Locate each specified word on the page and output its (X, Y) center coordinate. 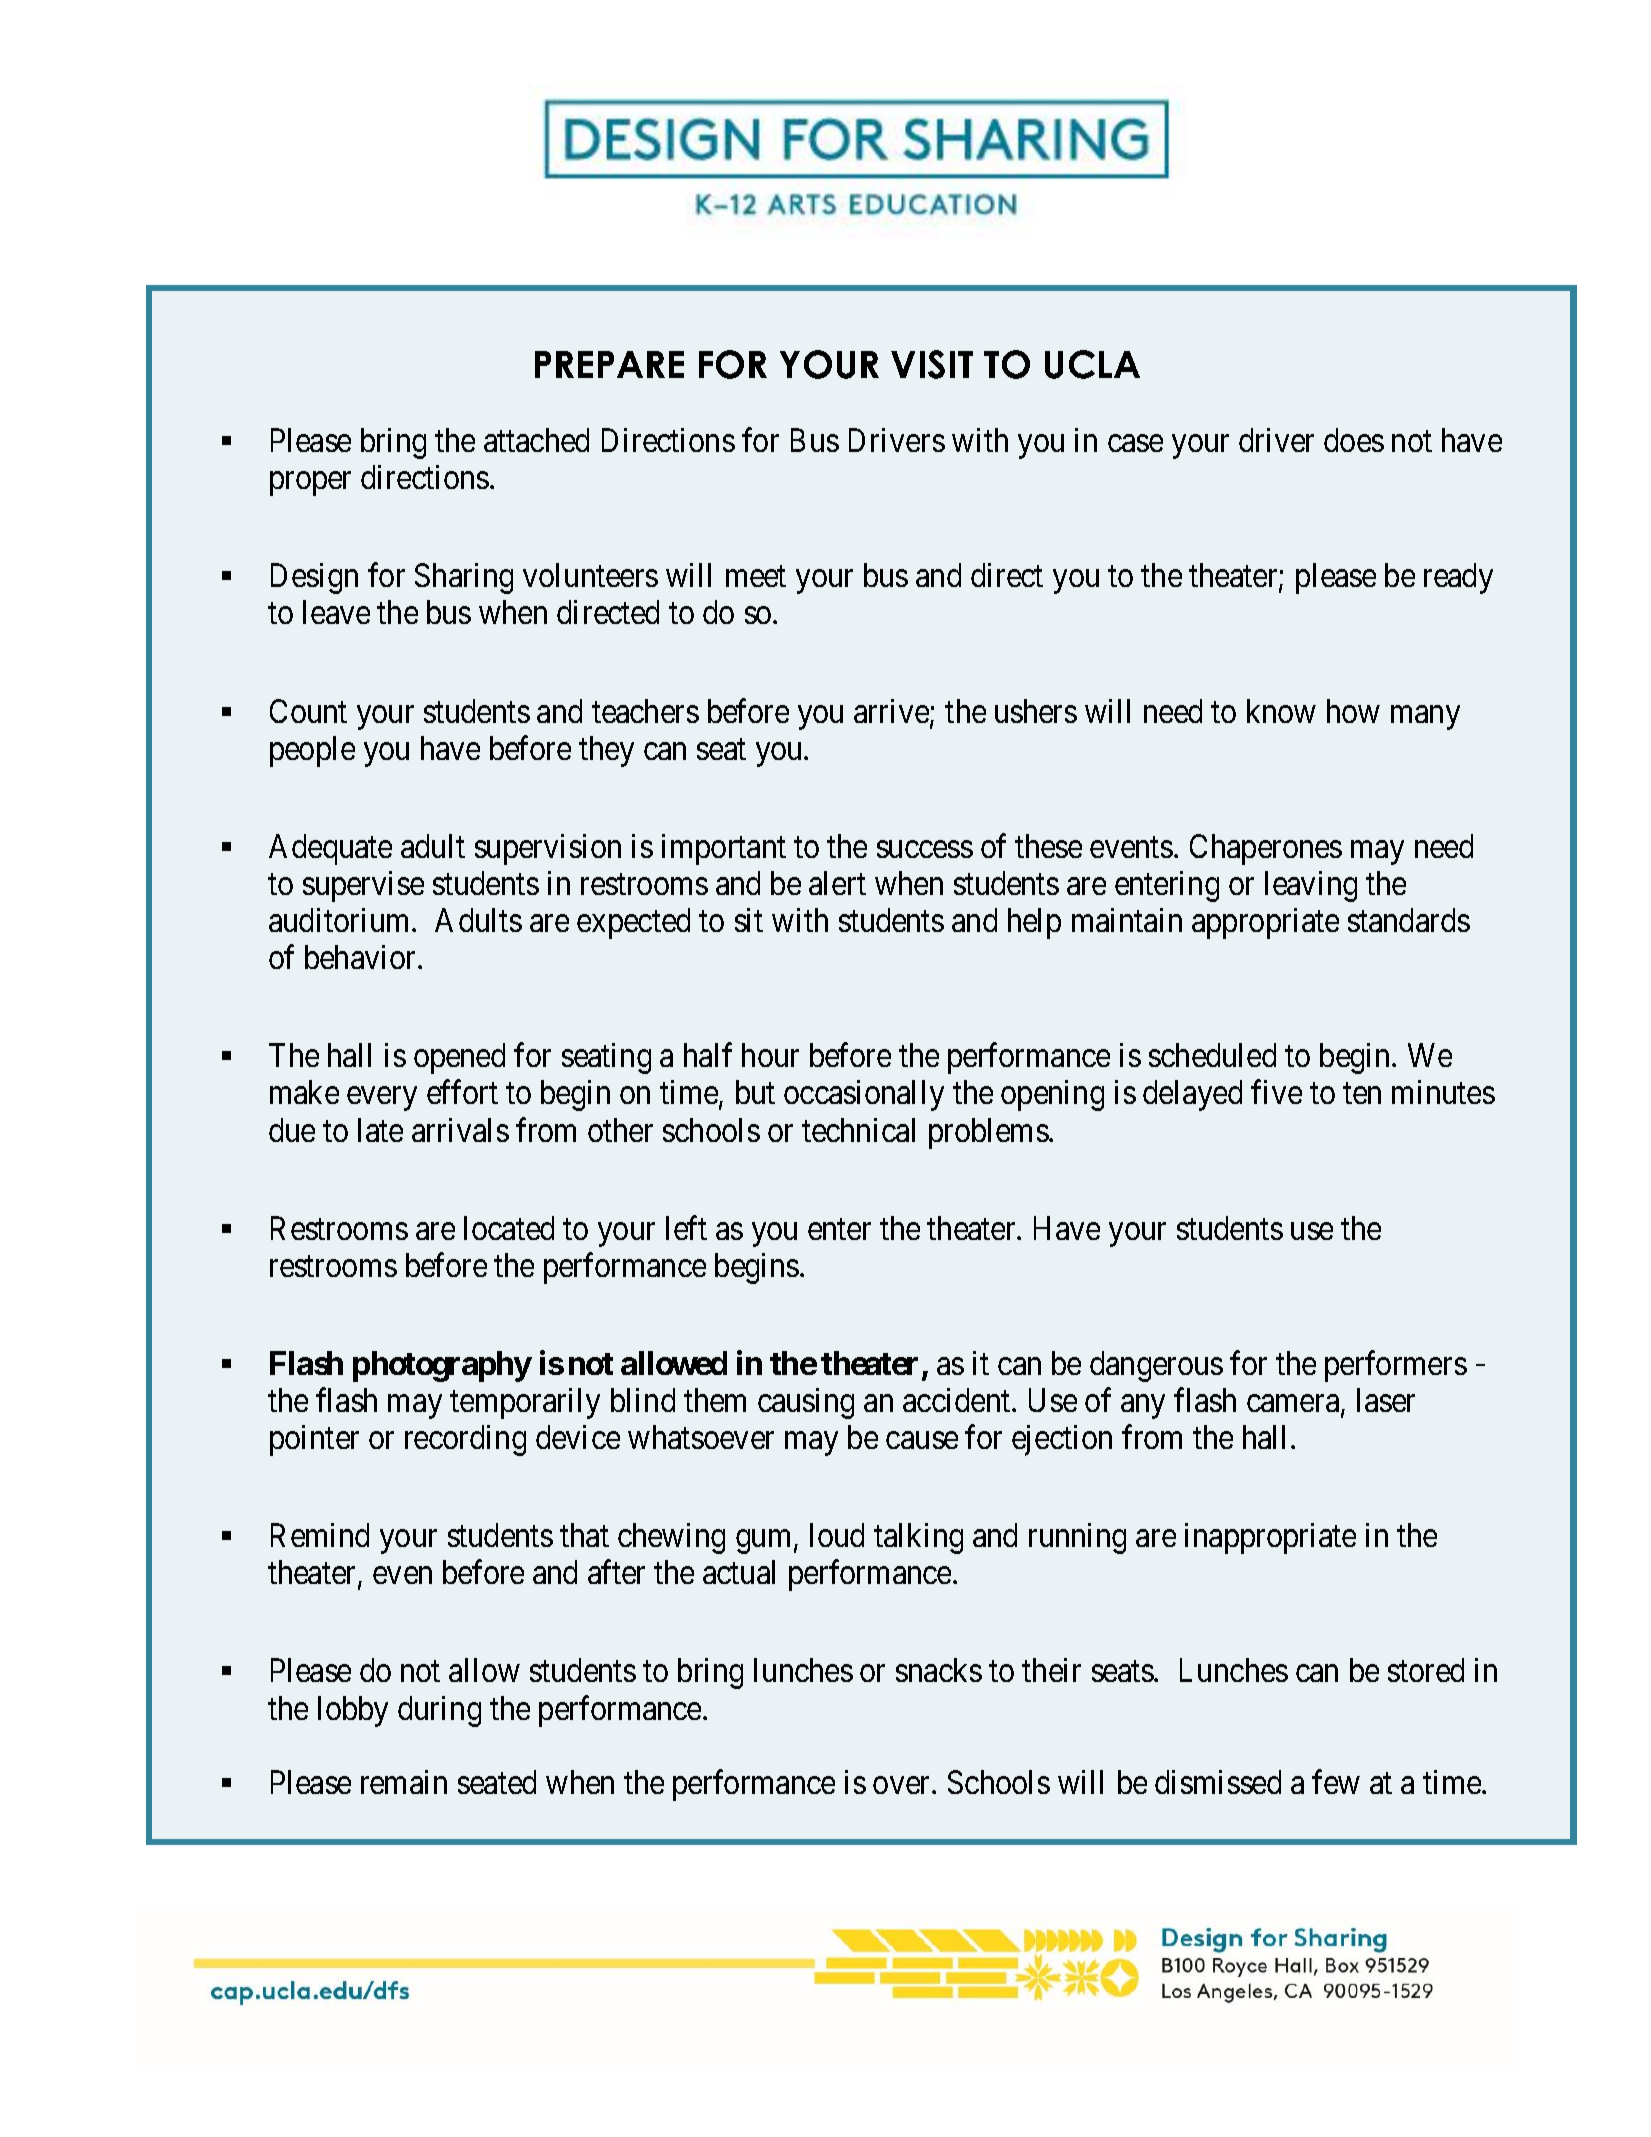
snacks (939, 1670)
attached (536, 440)
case (1135, 443)
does (1354, 440)
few (1336, 1782)
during (439, 1711)
